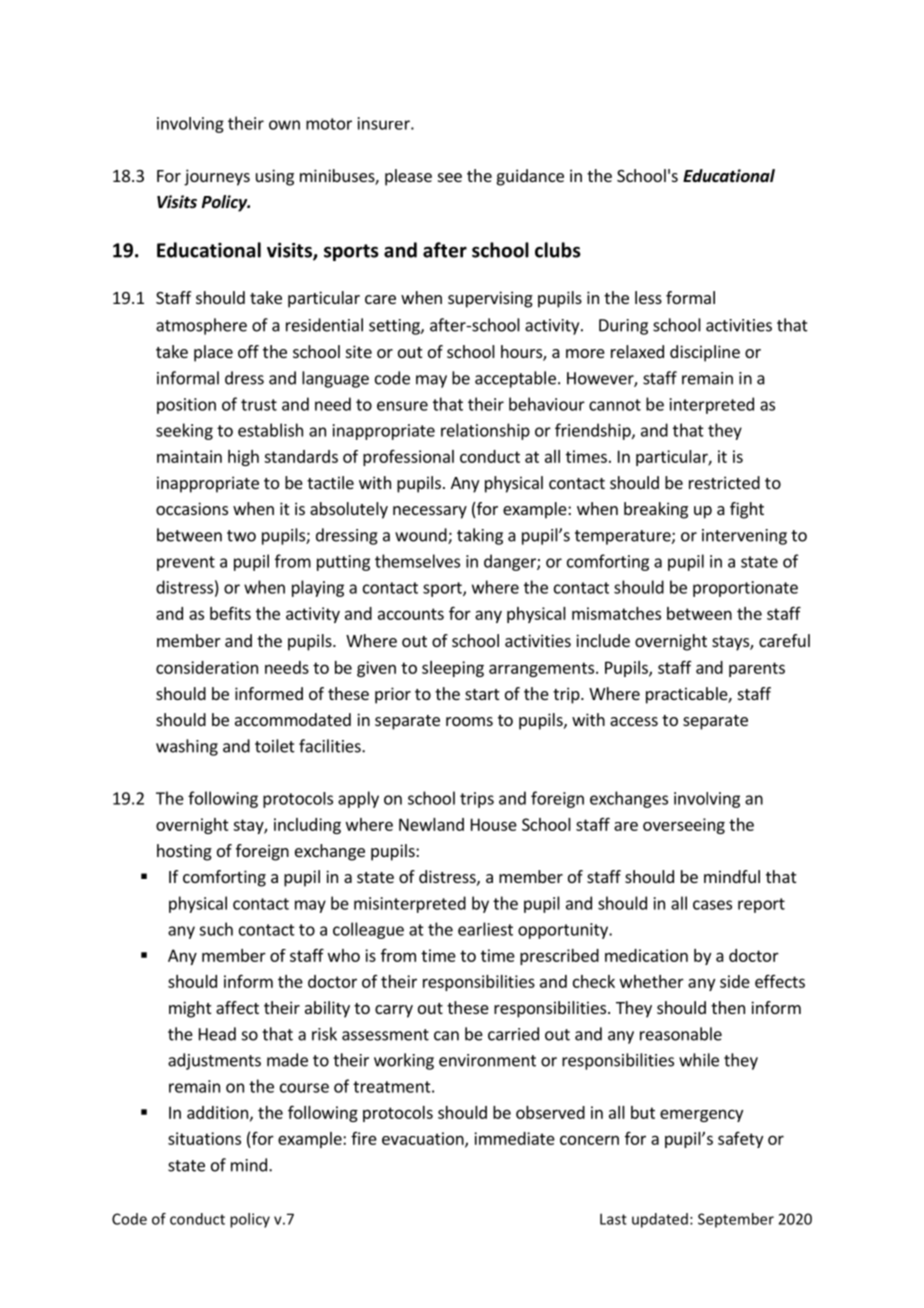 This screenshot has height=1308, width=924. What do you see at coordinates (241, 536) in the screenshot?
I see `two` at bounding box center [241, 536].
